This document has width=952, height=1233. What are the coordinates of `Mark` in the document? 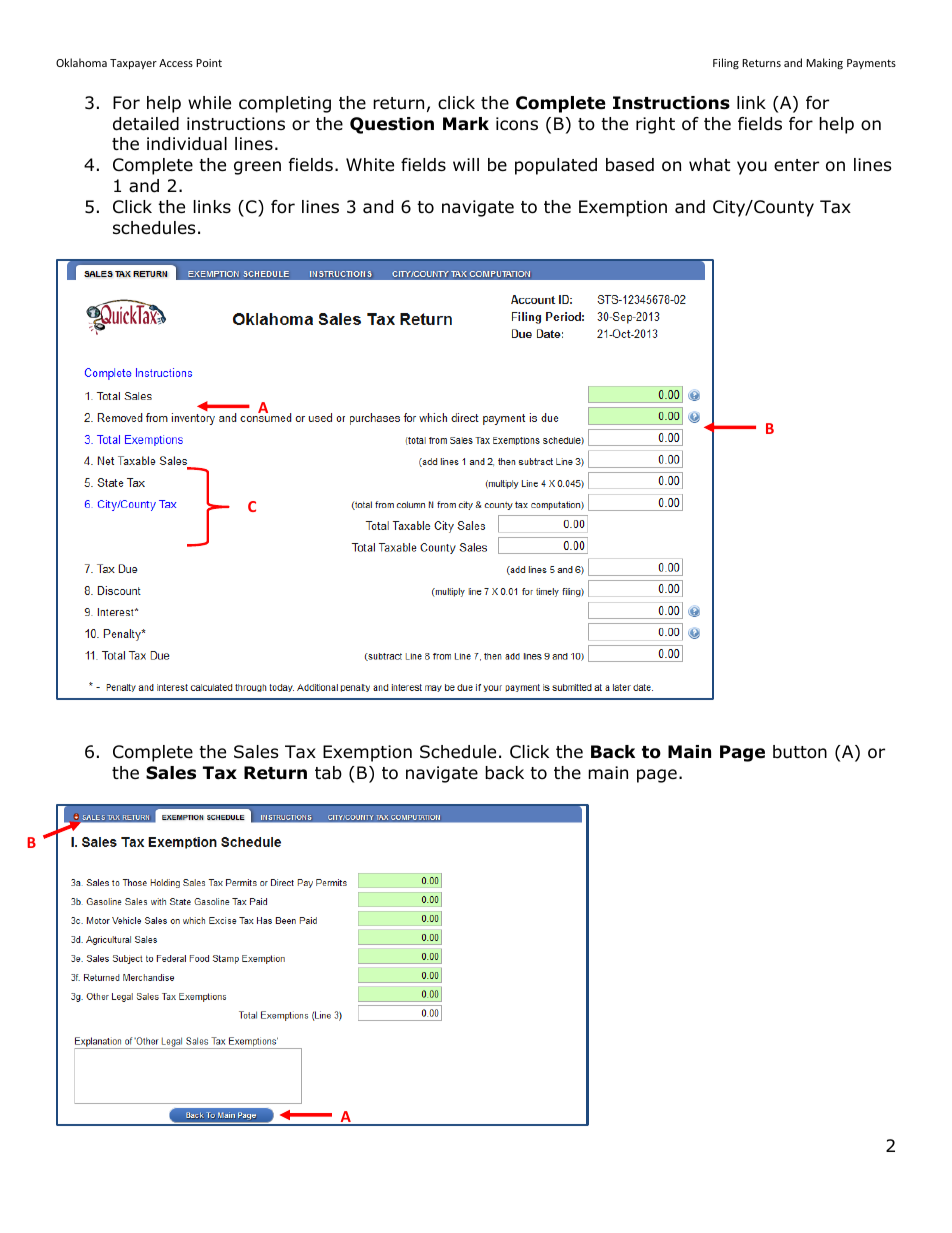 It's located at (466, 124).
